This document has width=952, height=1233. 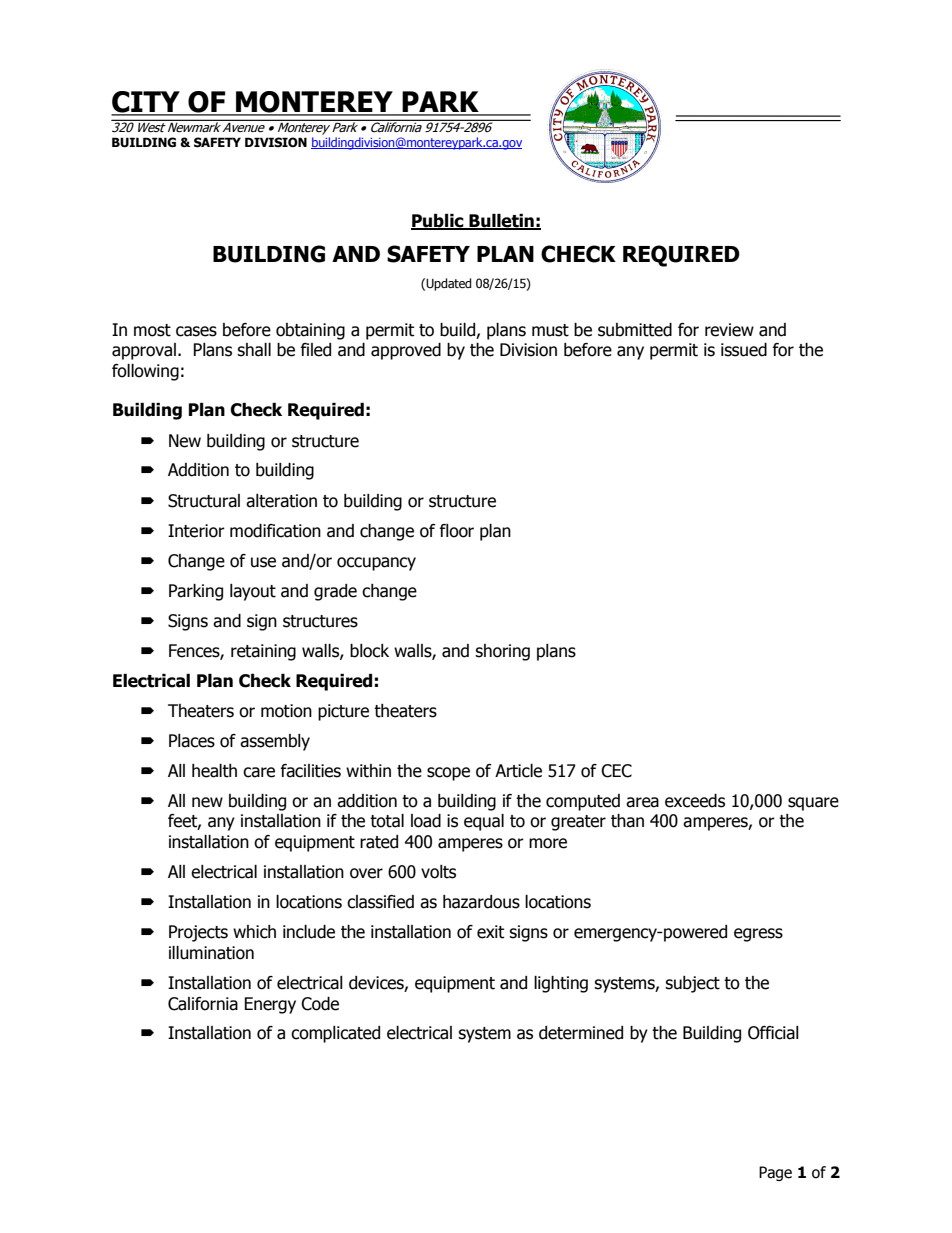 I want to click on Bulletin, so click(x=501, y=222).
